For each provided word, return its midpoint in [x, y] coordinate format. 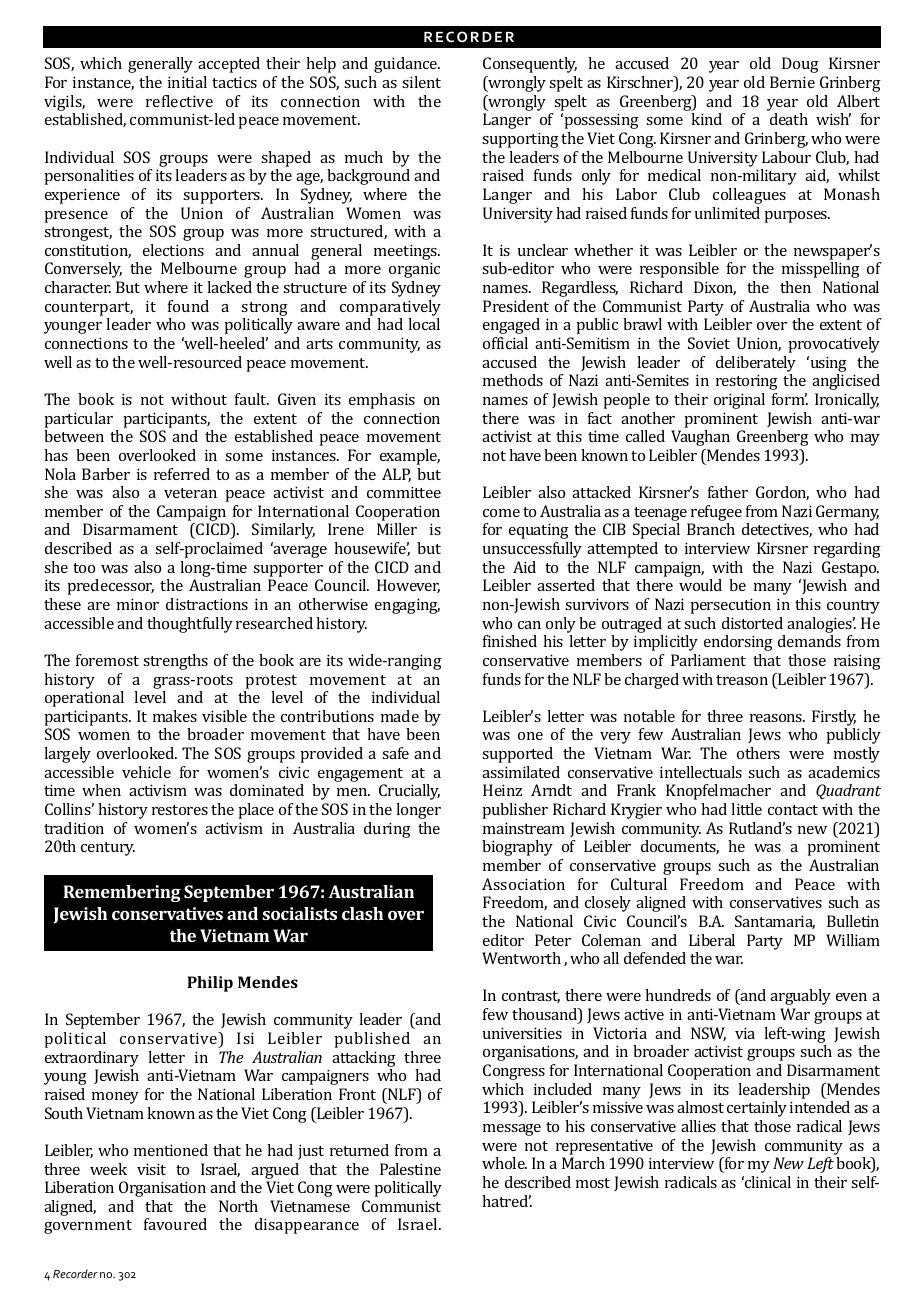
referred [182, 474]
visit [151, 1169]
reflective [179, 101]
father [728, 492]
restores [180, 810]
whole [504, 1163]
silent [421, 82]
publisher [515, 811]
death [789, 119]
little [746, 809]
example [410, 457]
